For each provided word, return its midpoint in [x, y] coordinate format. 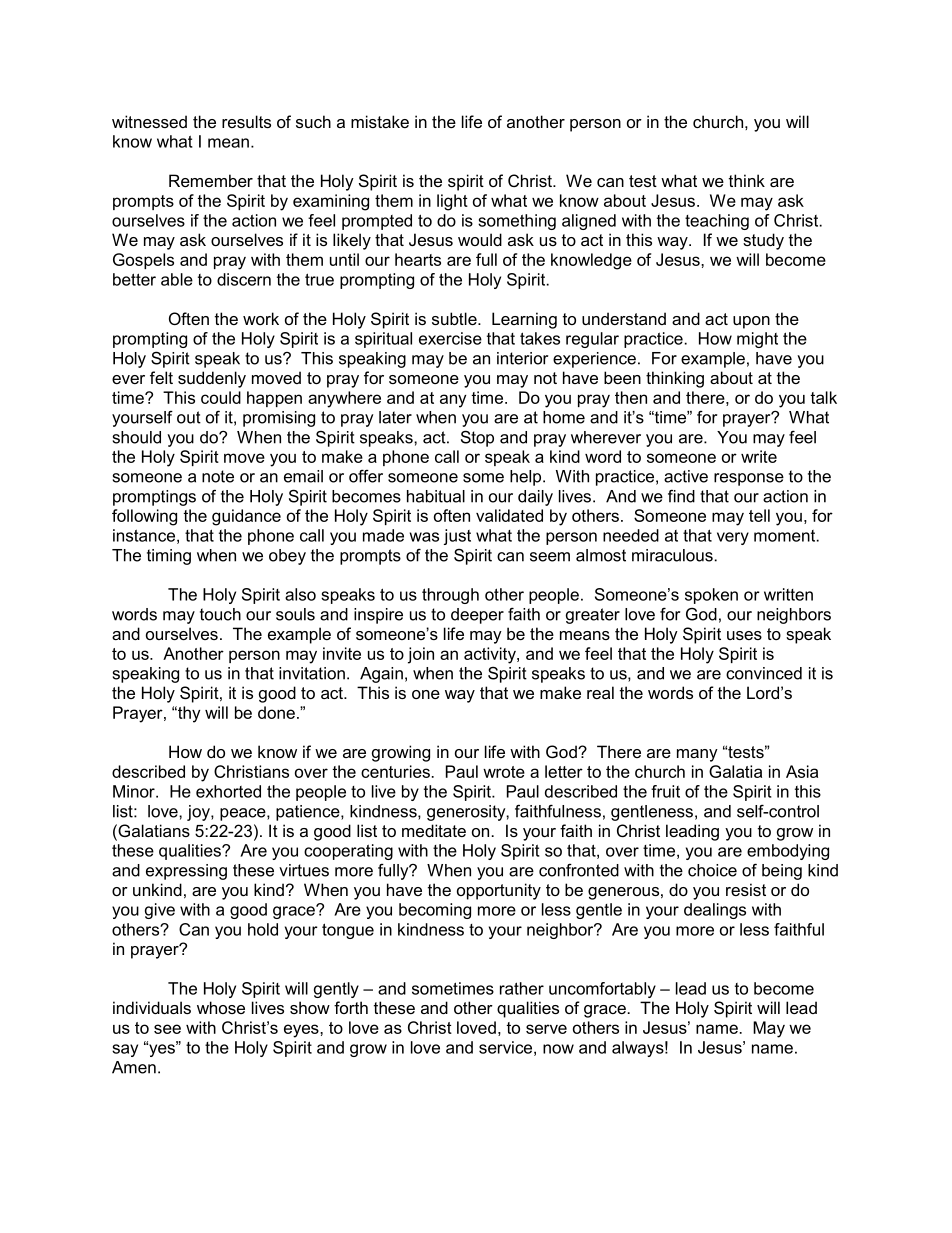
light [452, 202]
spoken [711, 596]
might [757, 340]
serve [546, 1029]
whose [221, 1007]
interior [522, 358]
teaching [717, 222]
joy [199, 813]
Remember [211, 180]
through [450, 596]
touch [220, 614]
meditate [434, 830]
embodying [788, 852]
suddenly [212, 379]
